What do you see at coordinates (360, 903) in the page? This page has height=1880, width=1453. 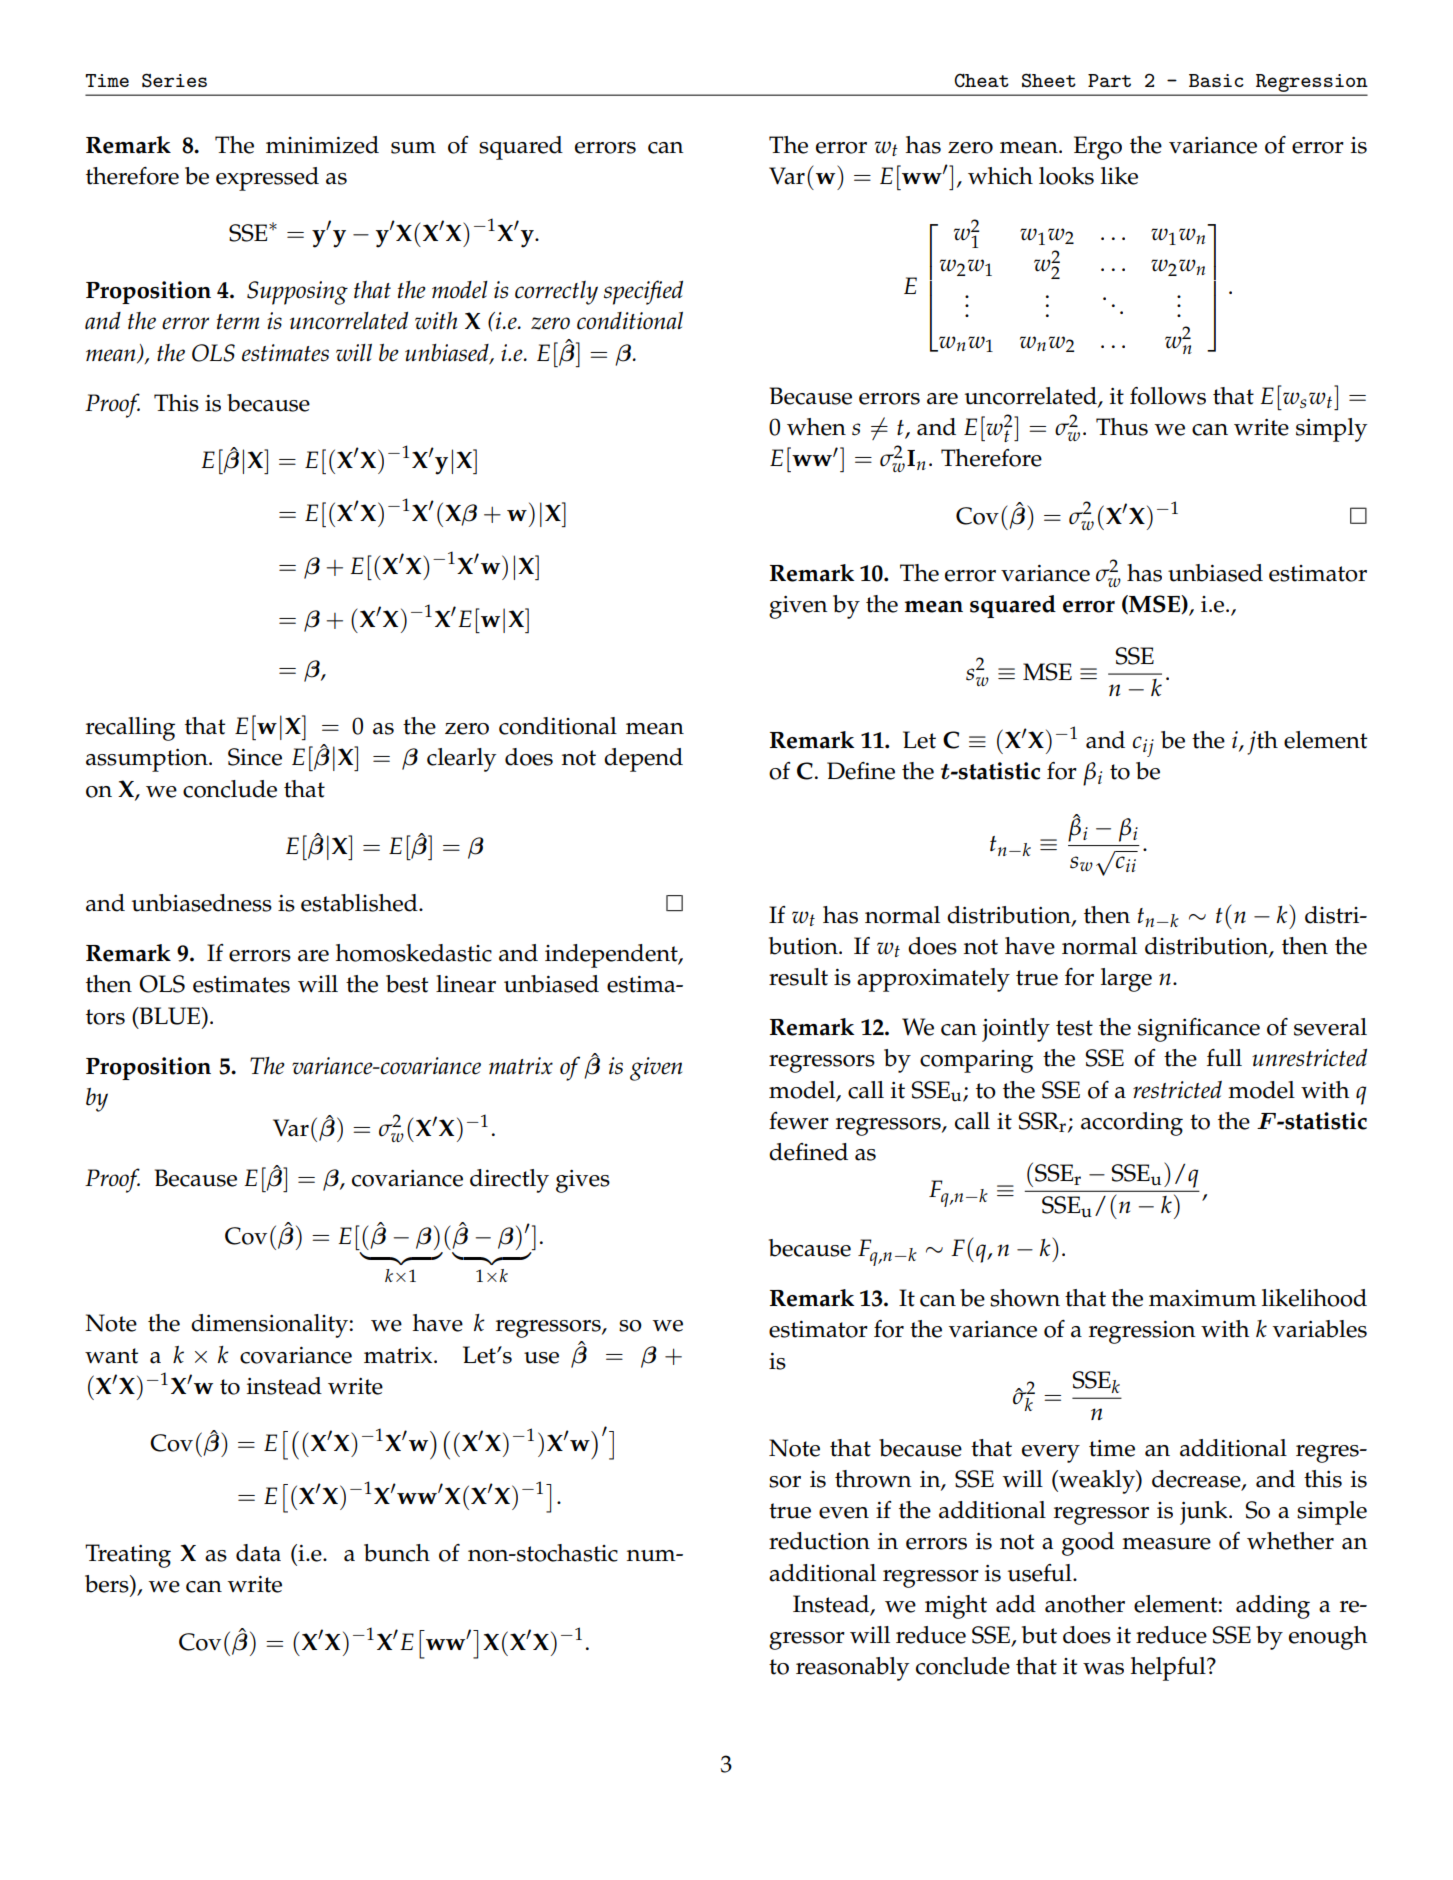 I see `established` at bounding box center [360, 903].
